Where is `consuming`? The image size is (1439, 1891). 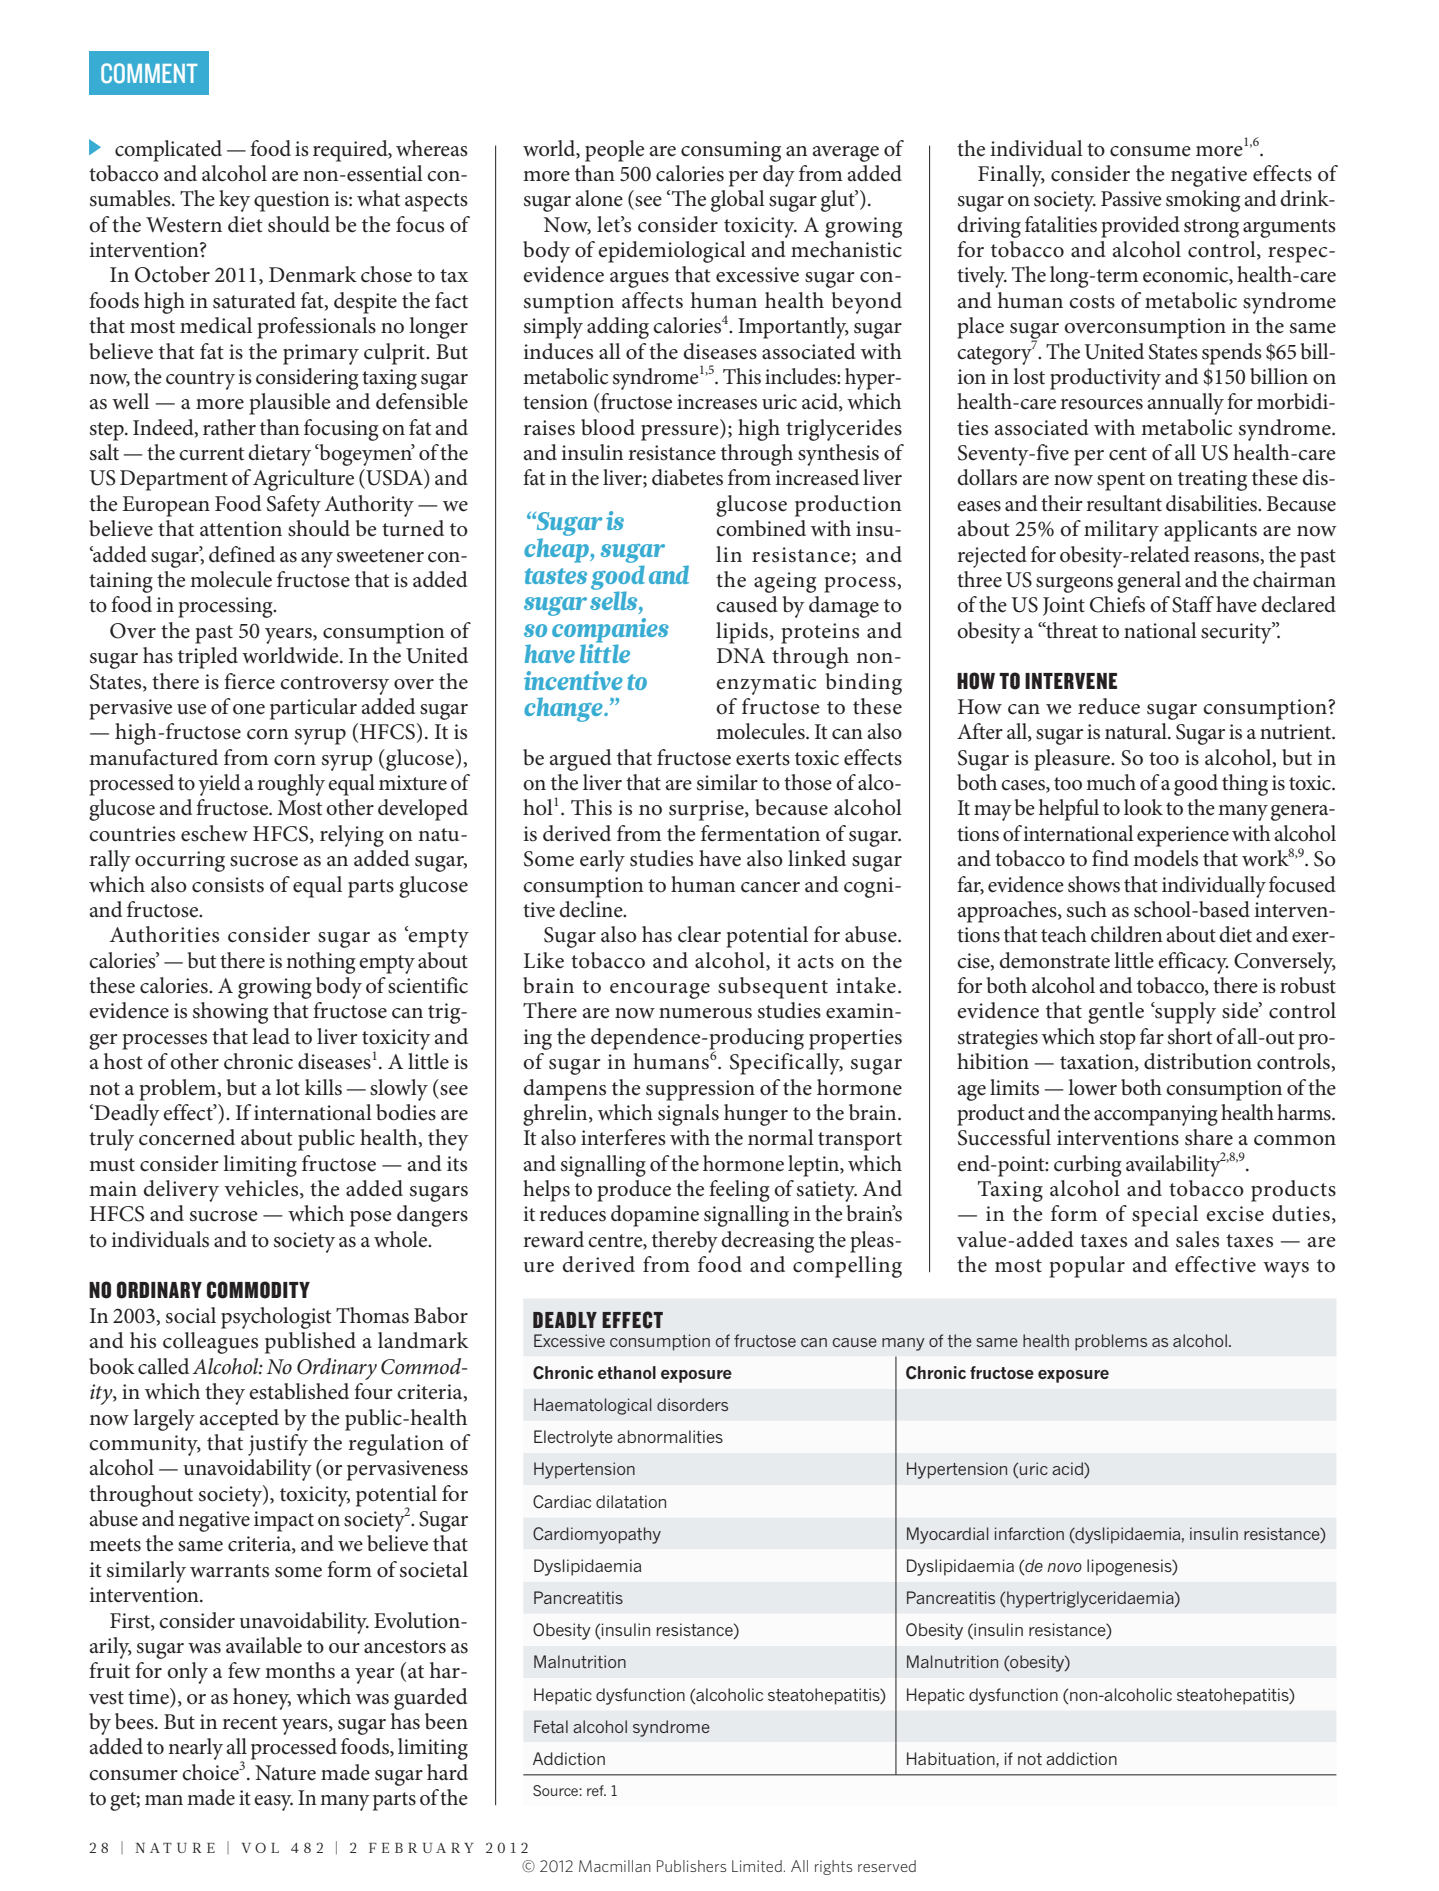 consuming is located at coordinates (731, 151).
